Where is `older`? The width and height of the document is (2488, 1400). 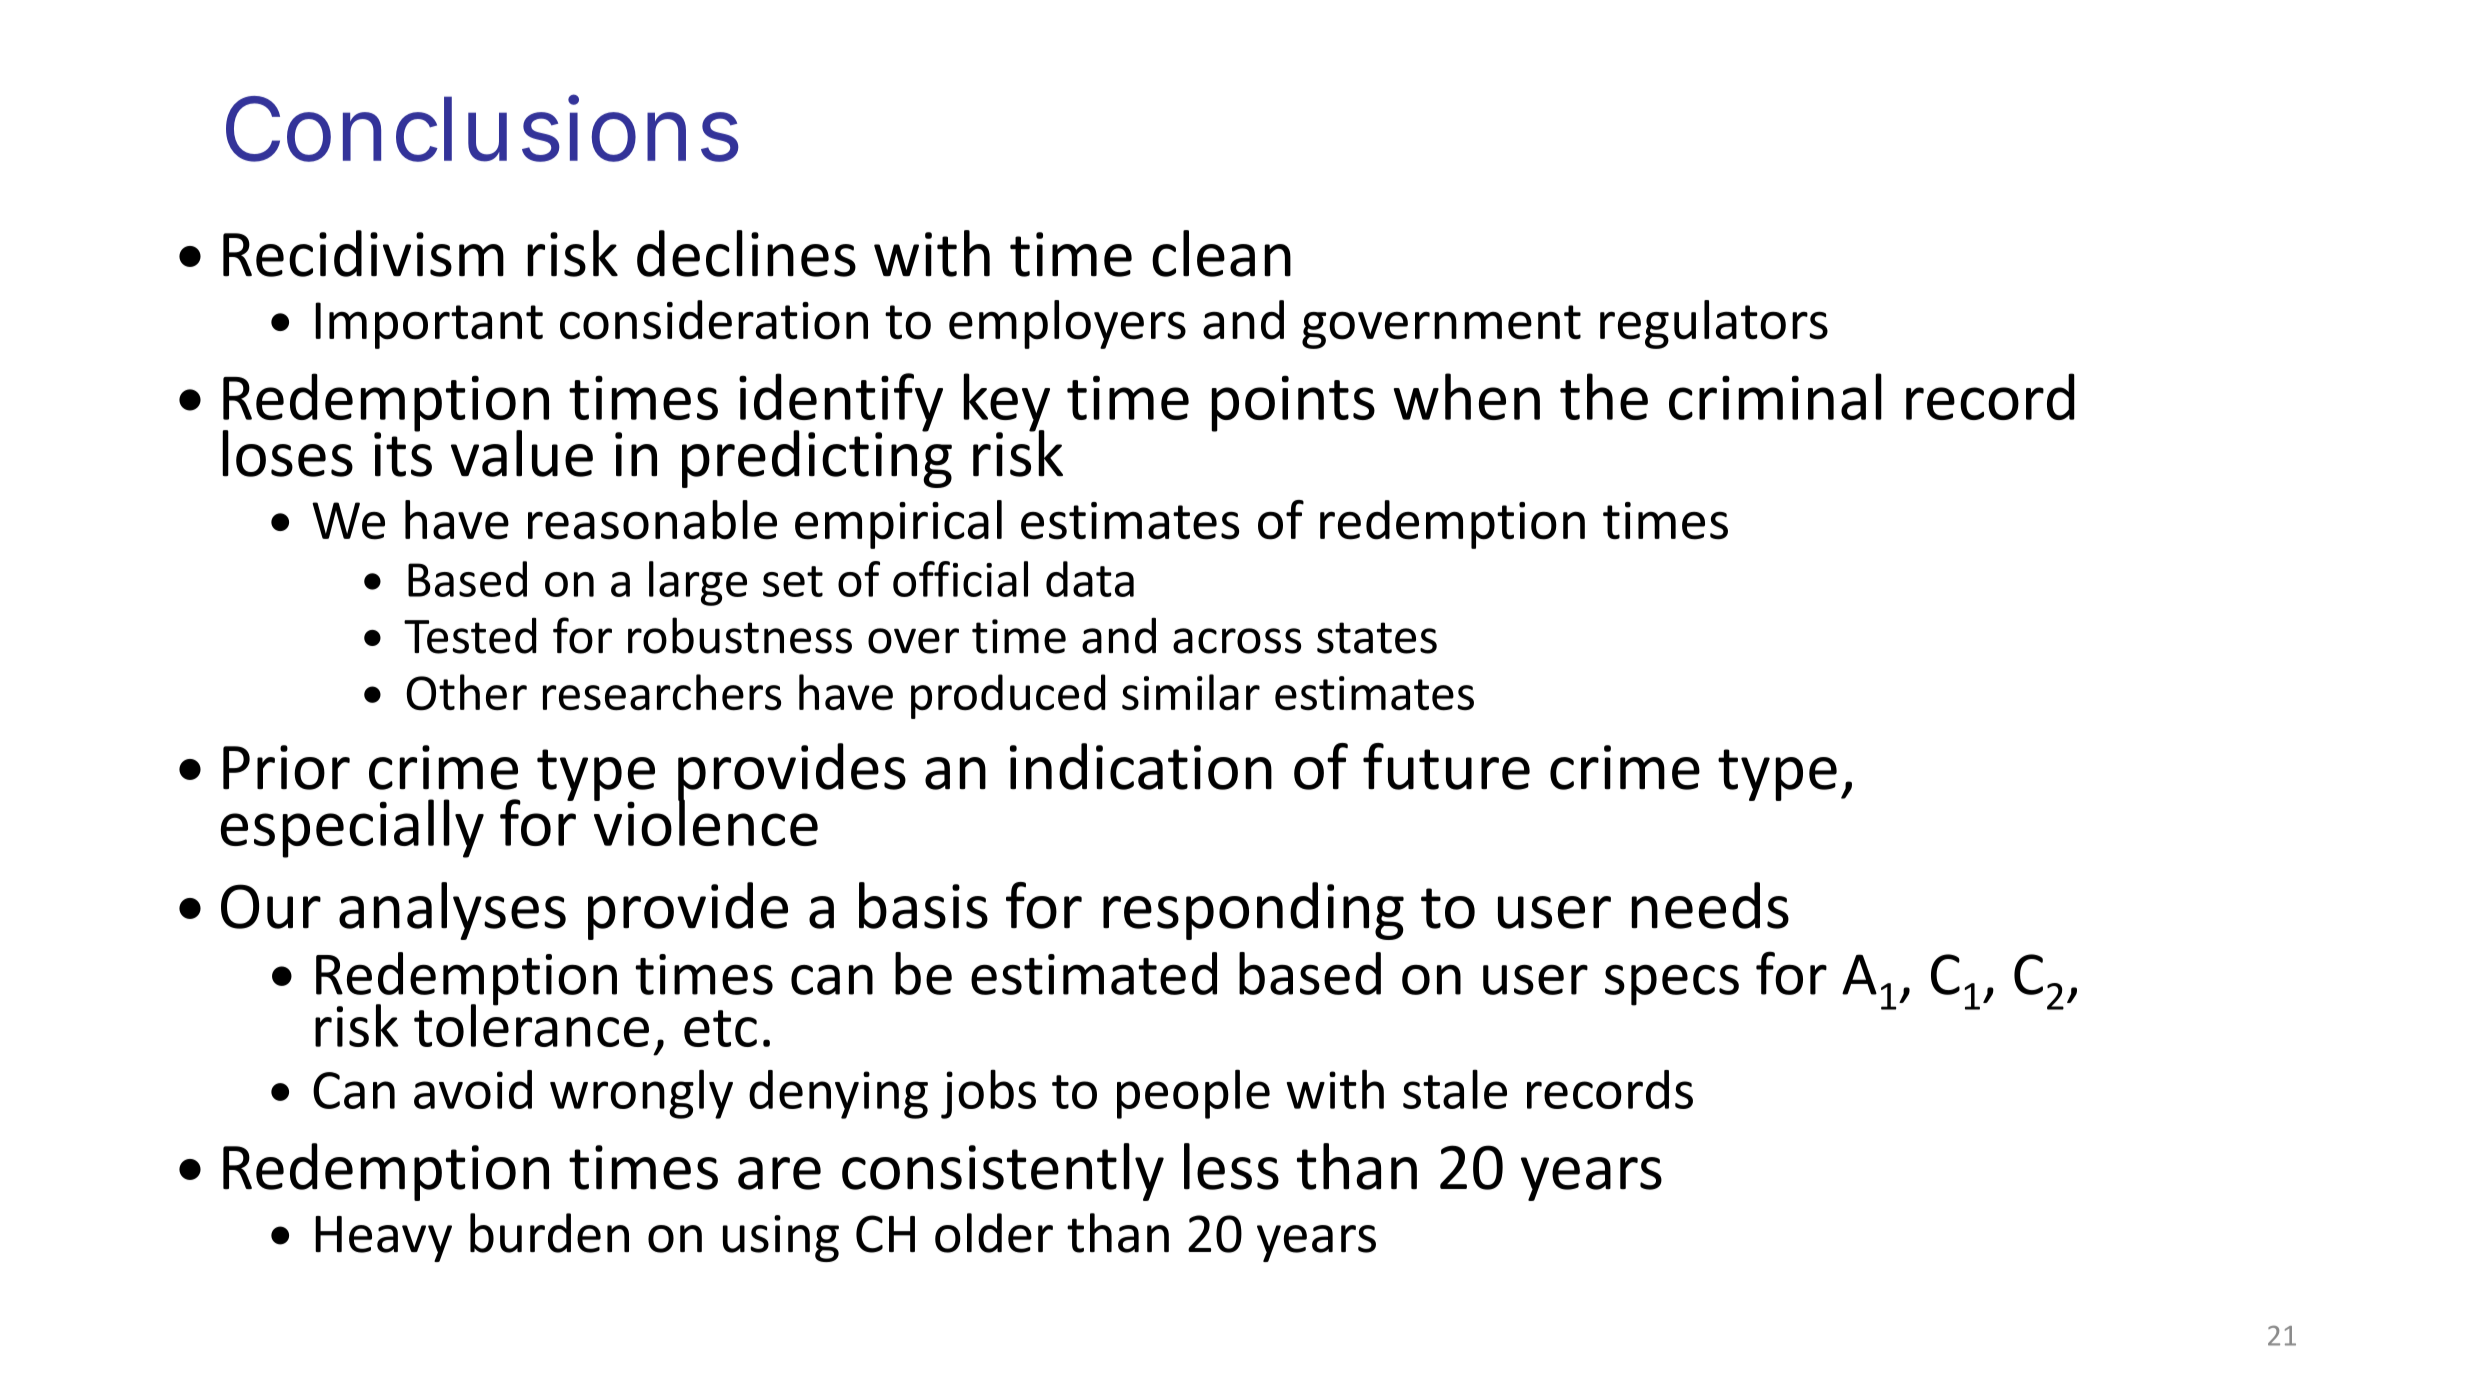 older is located at coordinates (994, 1233).
